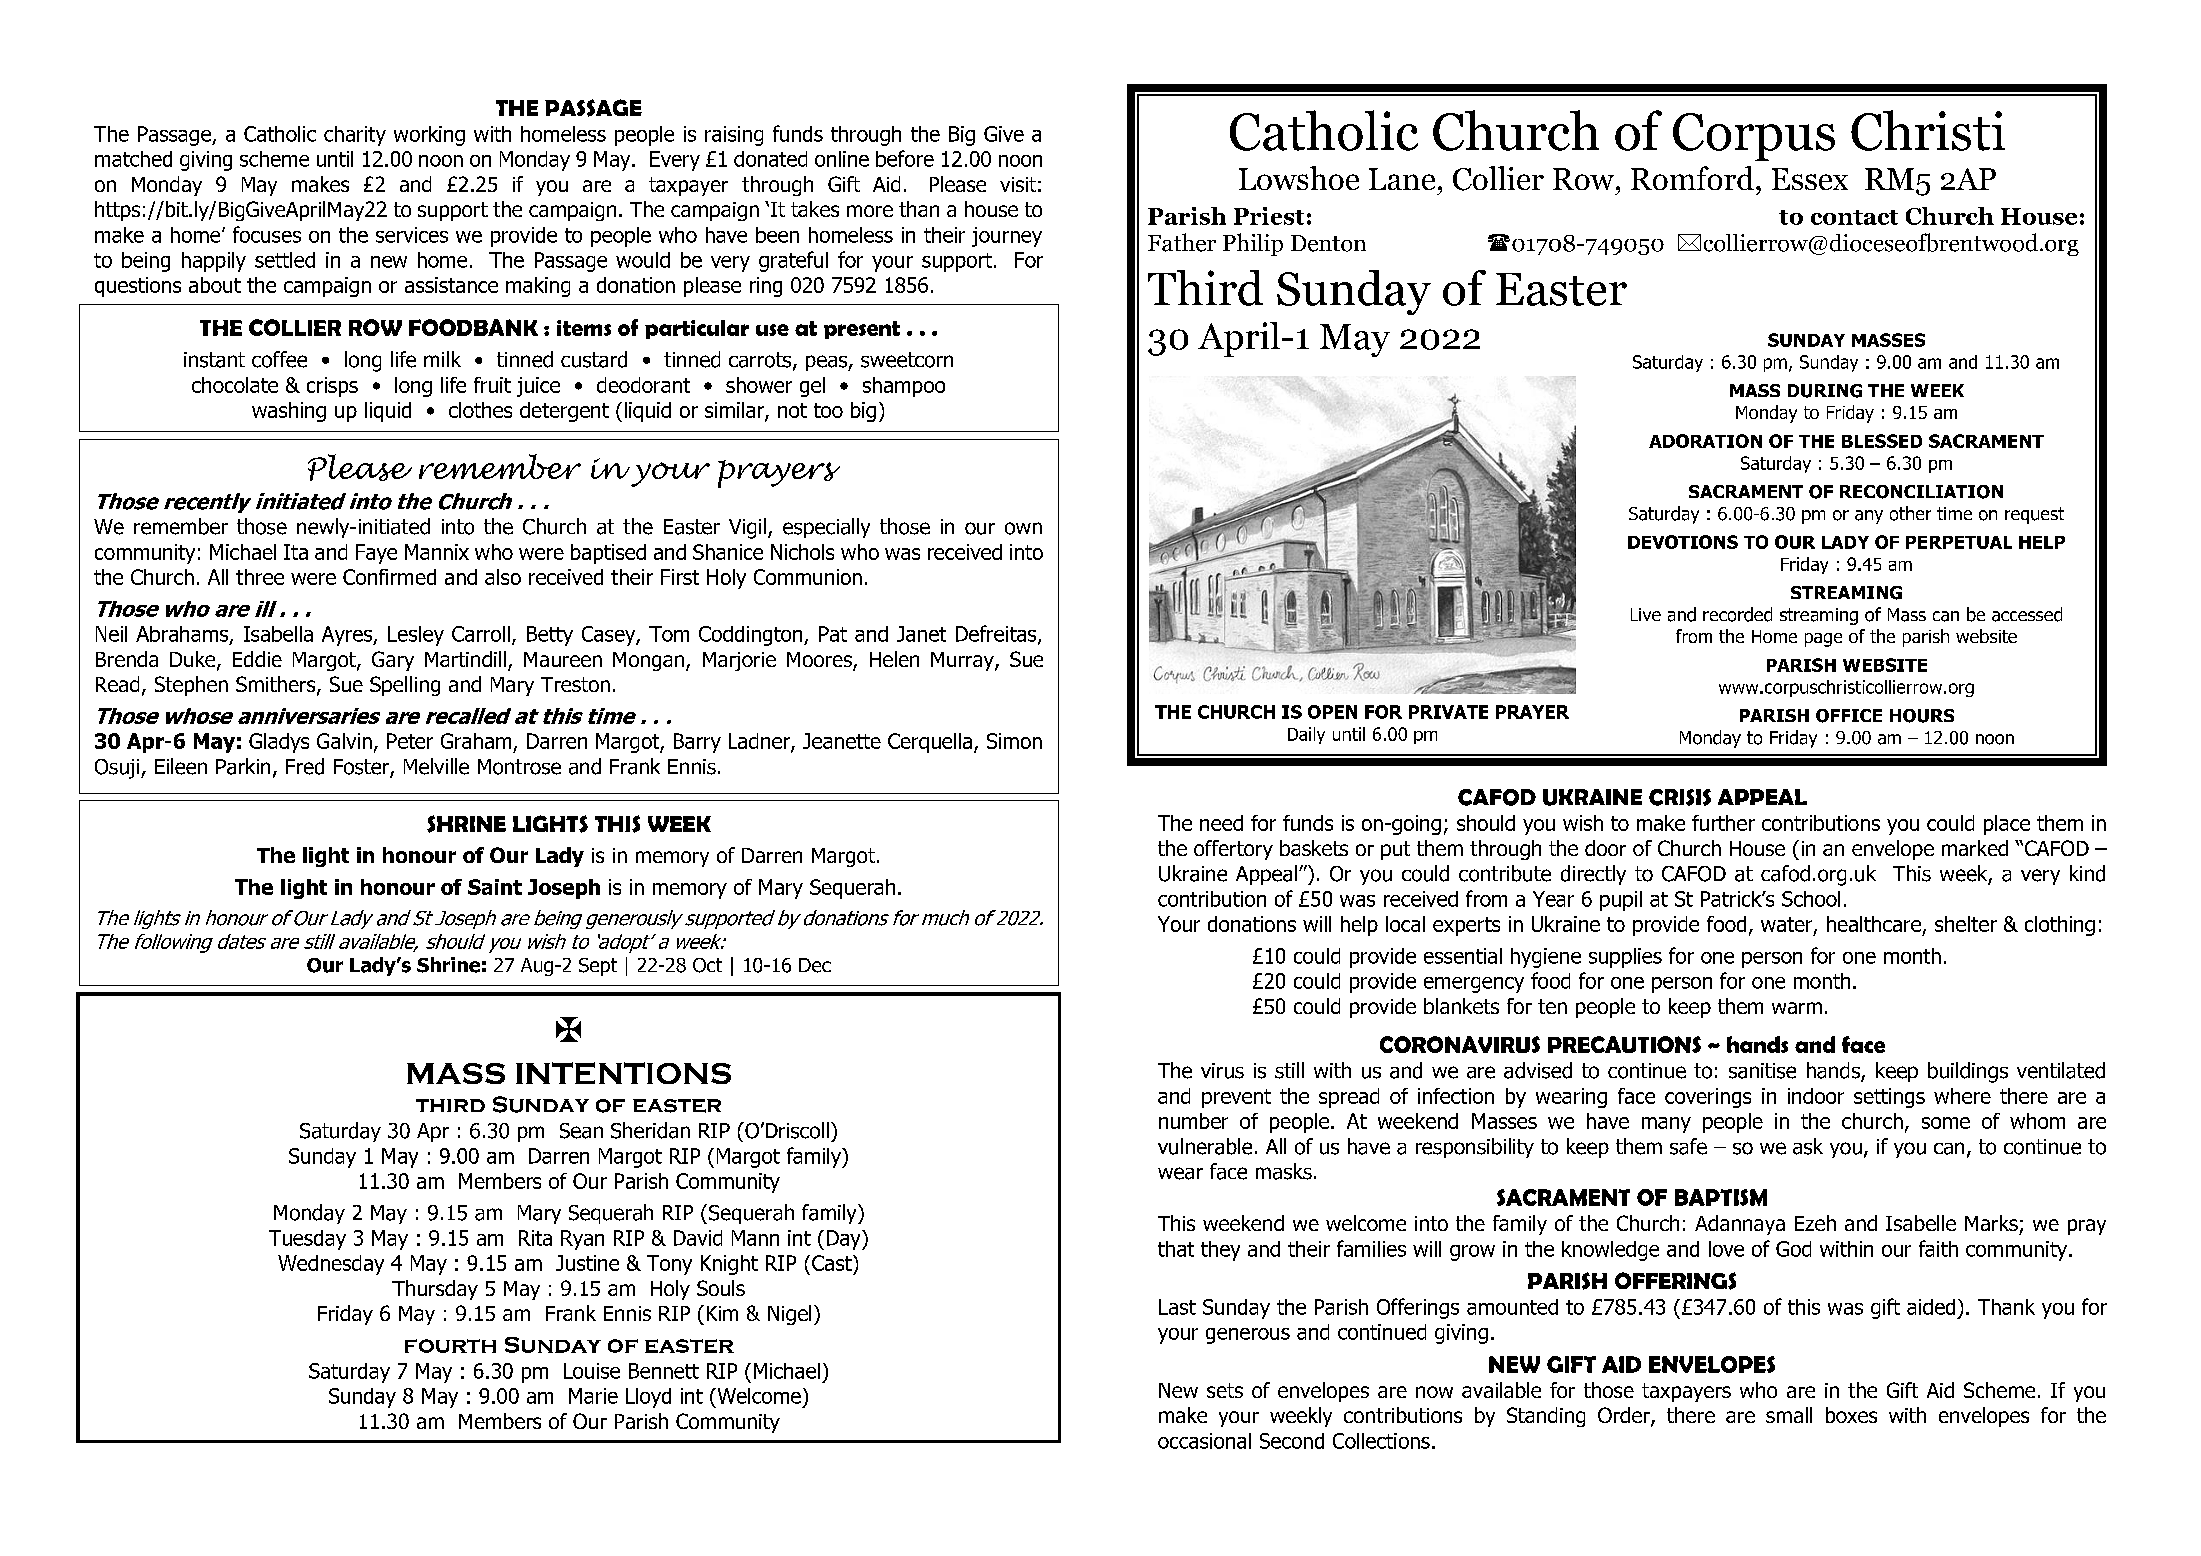  I want to click on Murray, so click(963, 661).
